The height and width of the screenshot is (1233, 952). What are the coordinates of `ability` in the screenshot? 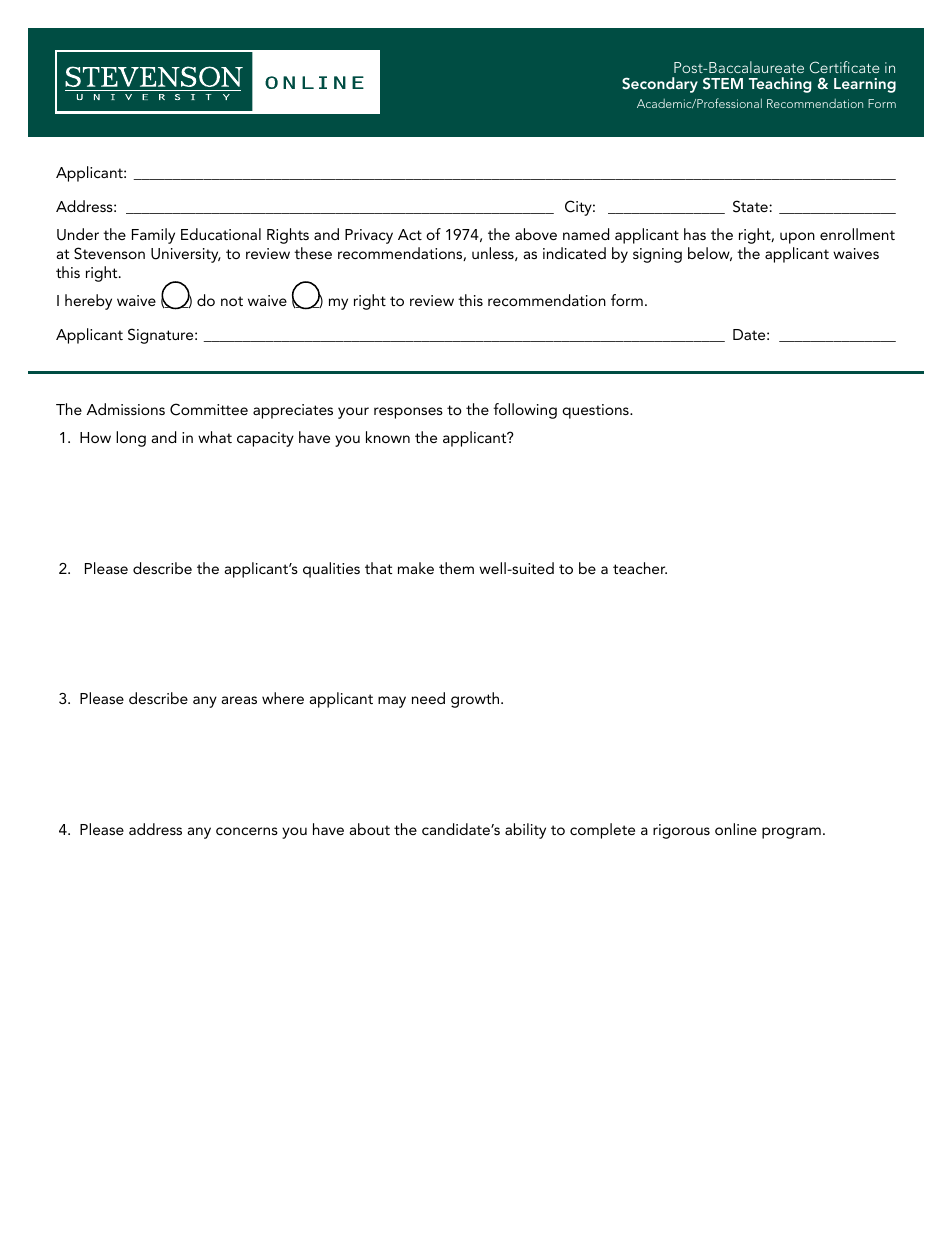 It's located at (525, 831).
